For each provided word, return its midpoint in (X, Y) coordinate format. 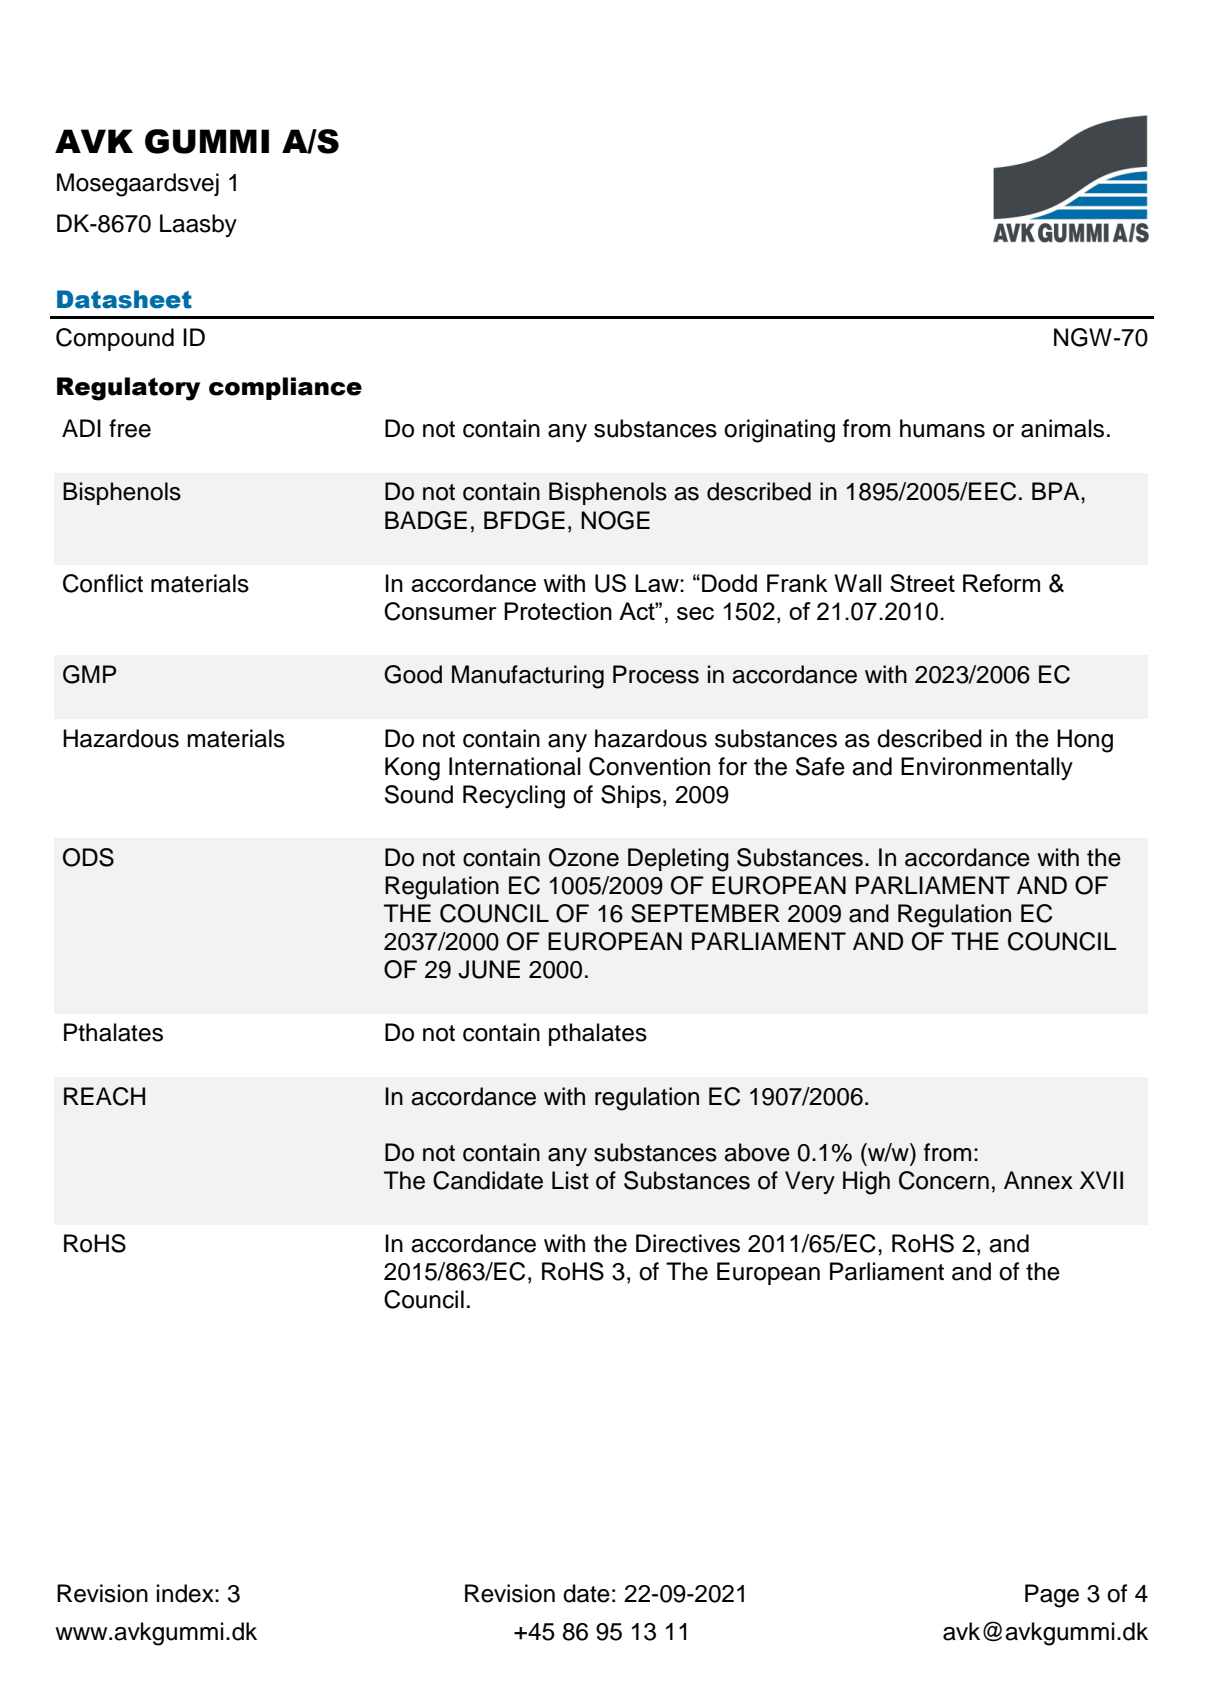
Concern (944, 1180)
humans (942, 428)
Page (1052, 1596)
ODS (88, 857)
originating (779, 431)
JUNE (489, 969)
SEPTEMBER (705, 913)
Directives (688, 1243)
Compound (115, 339)
